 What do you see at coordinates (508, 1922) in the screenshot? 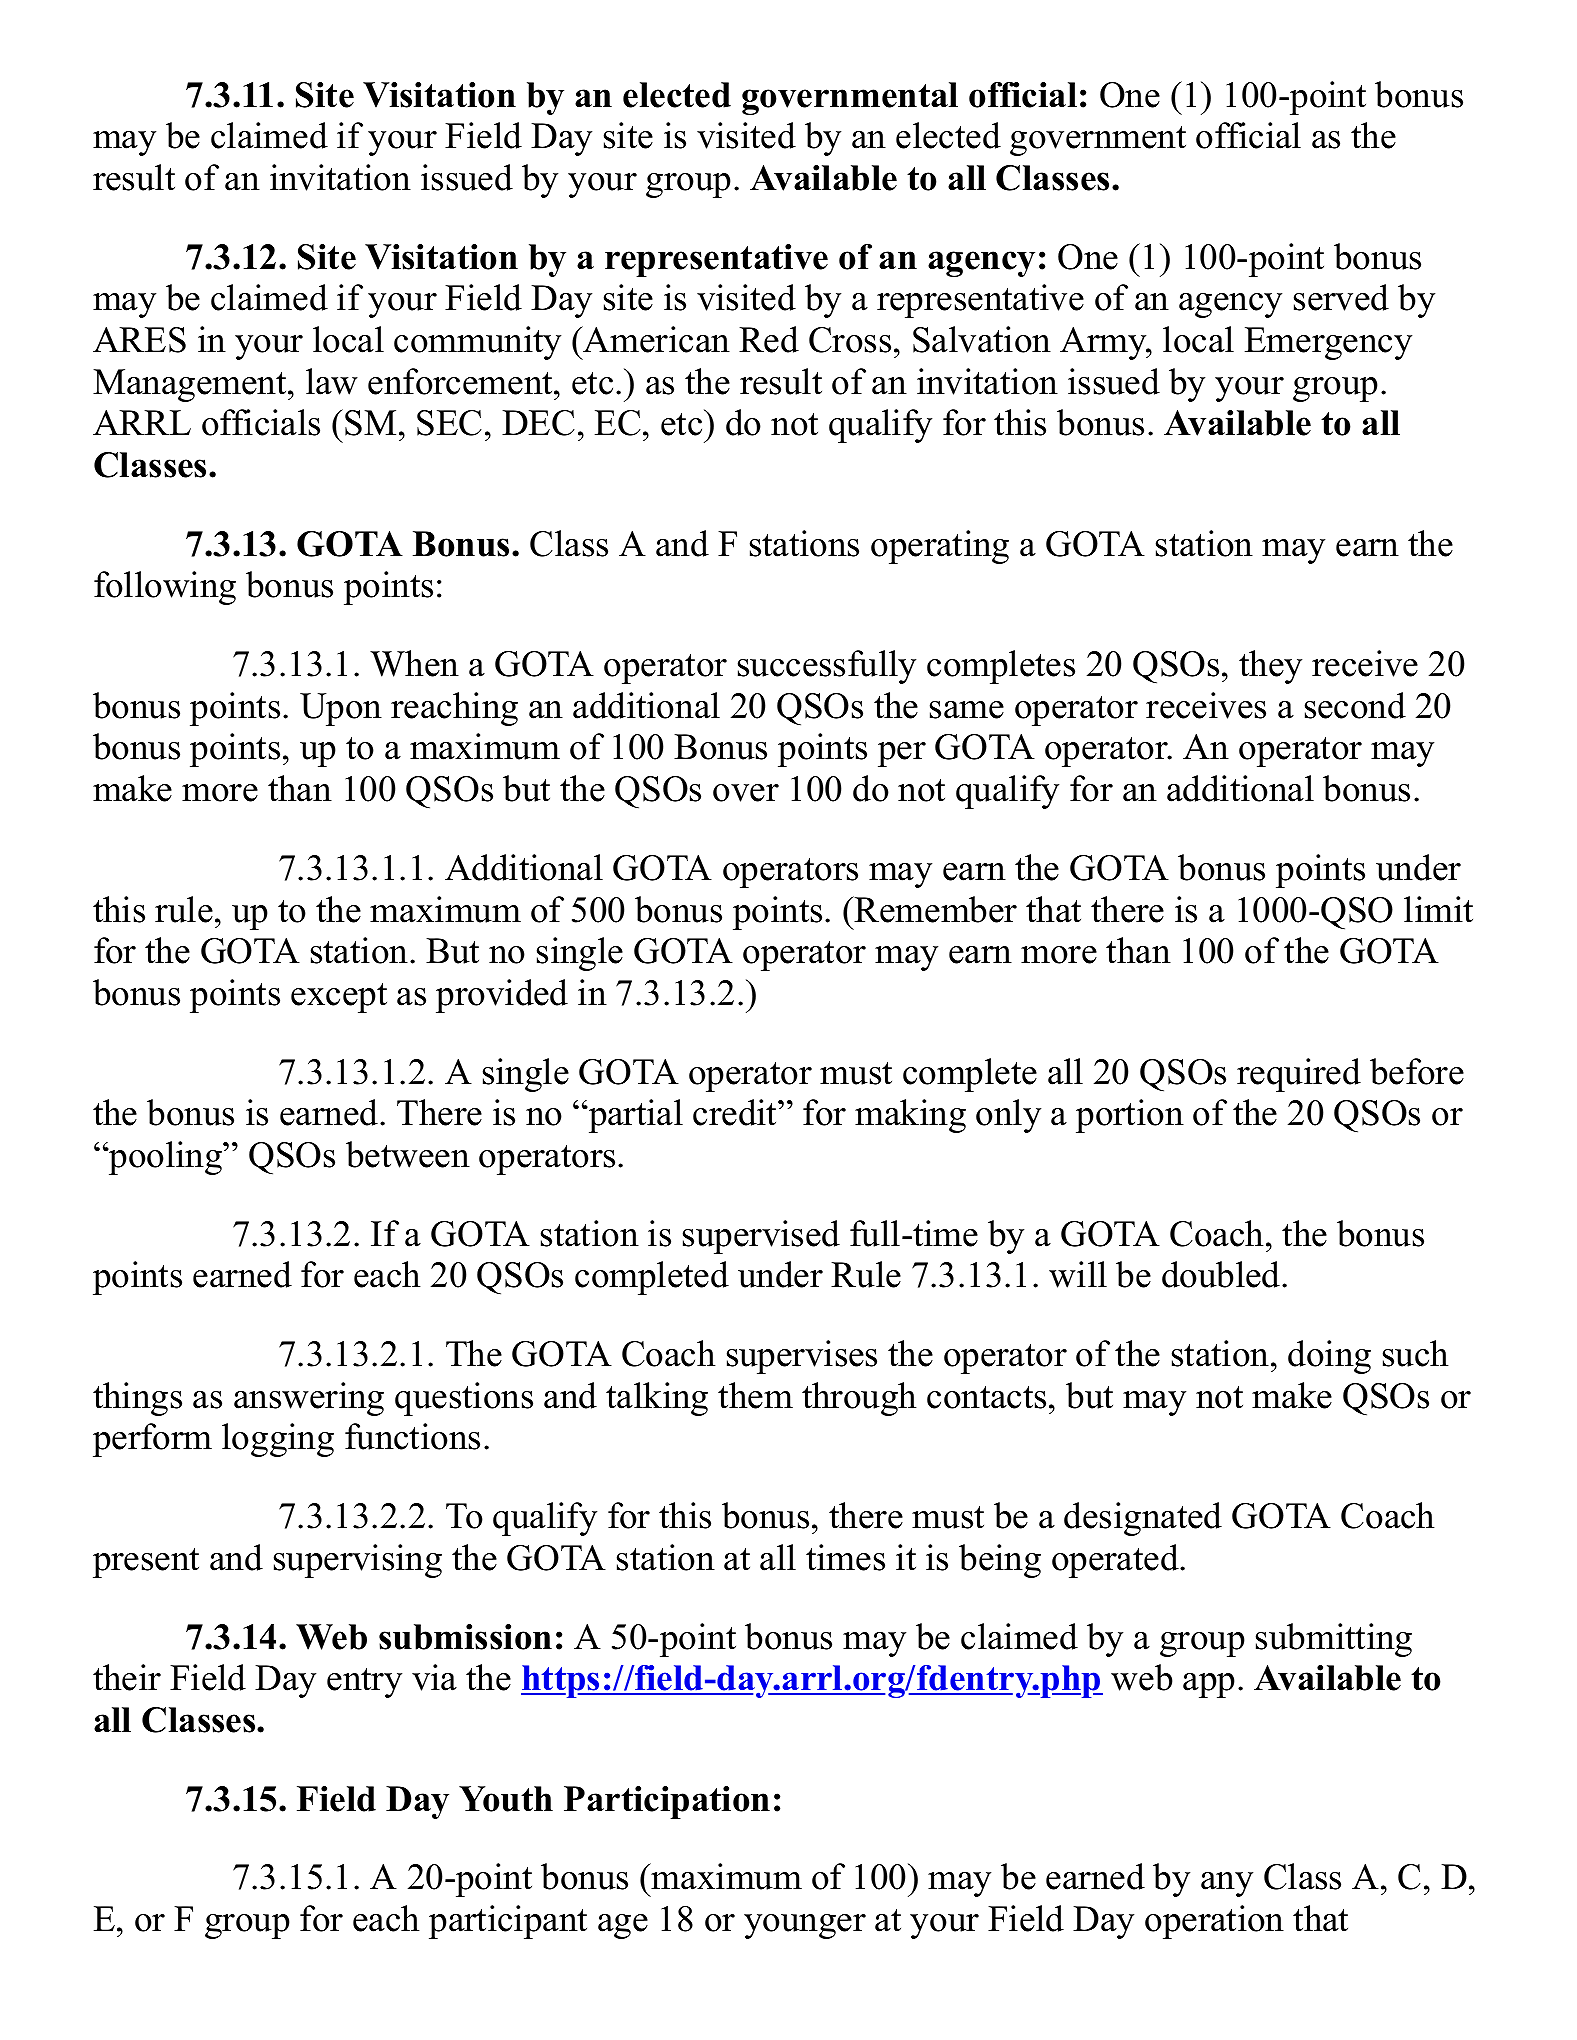
I see `participant` at bounding box center [508, 1922].
